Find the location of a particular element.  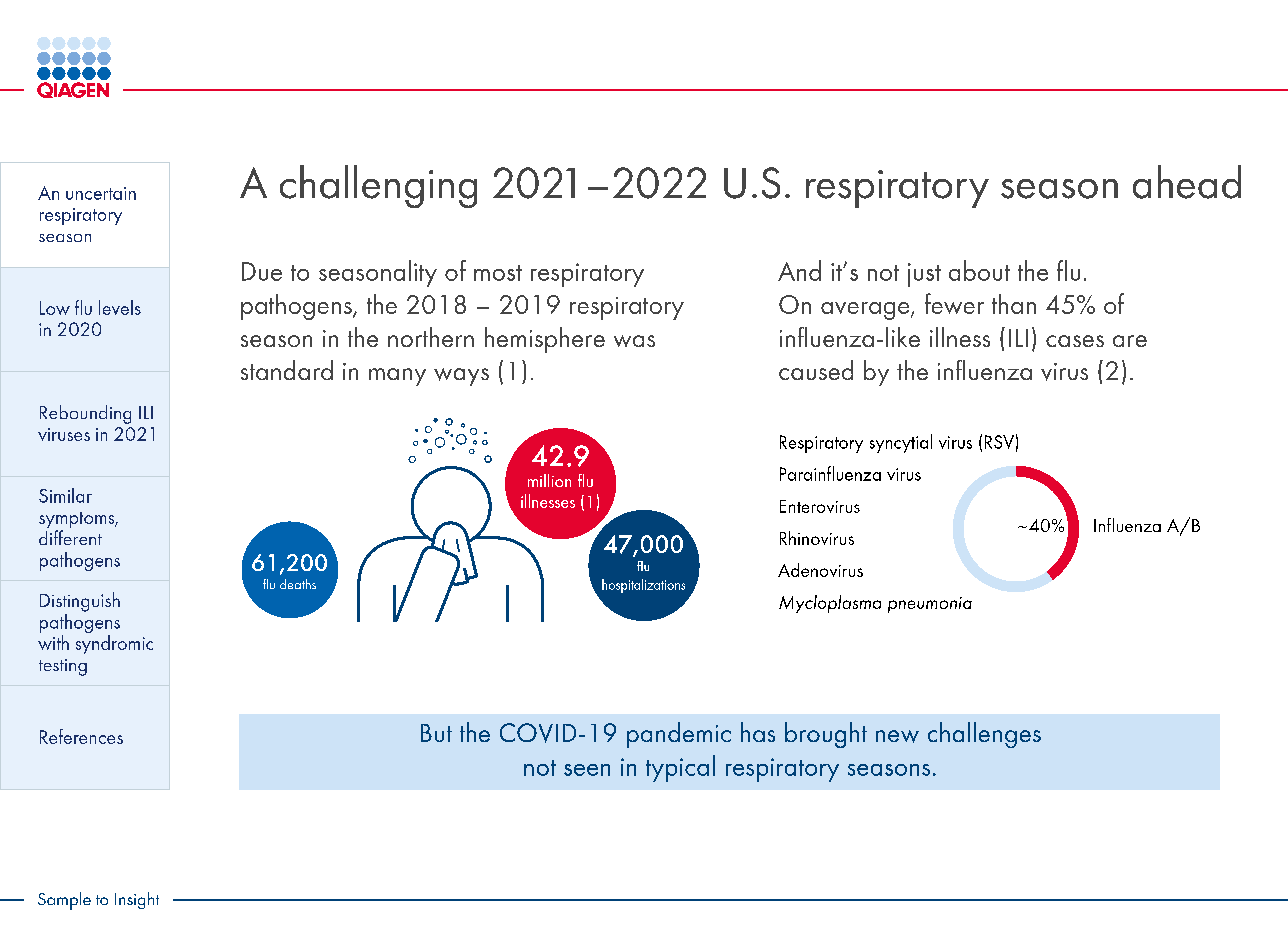

pneumonia is located at coordinates (930, 605).
